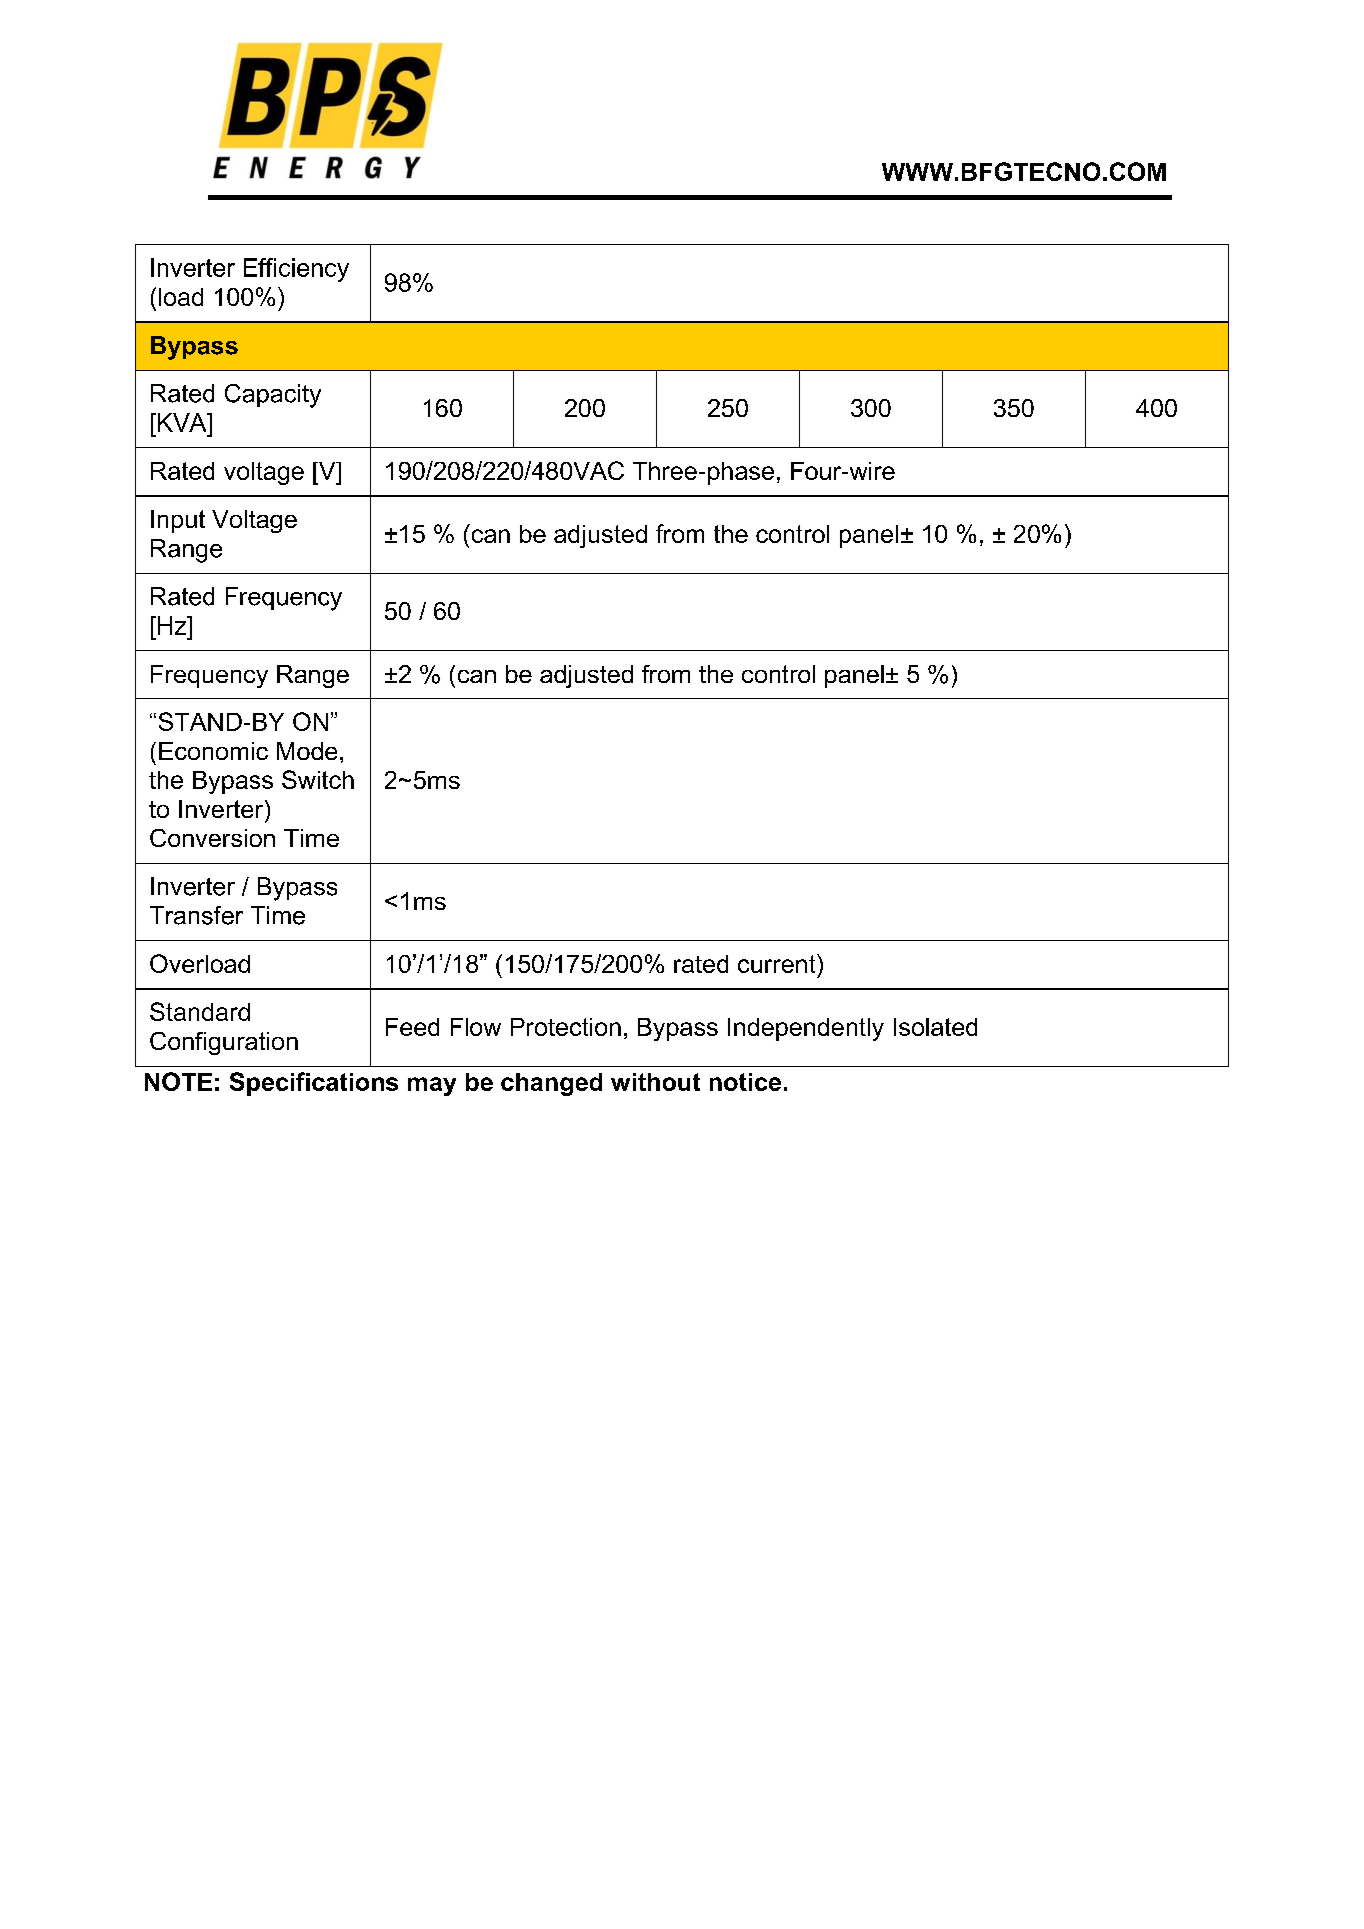 Image resolution: width=1364 pixels, height=1929 pixels. Describe the element at coordinates (182, 422) in the image. I see `KVA` at that location.
